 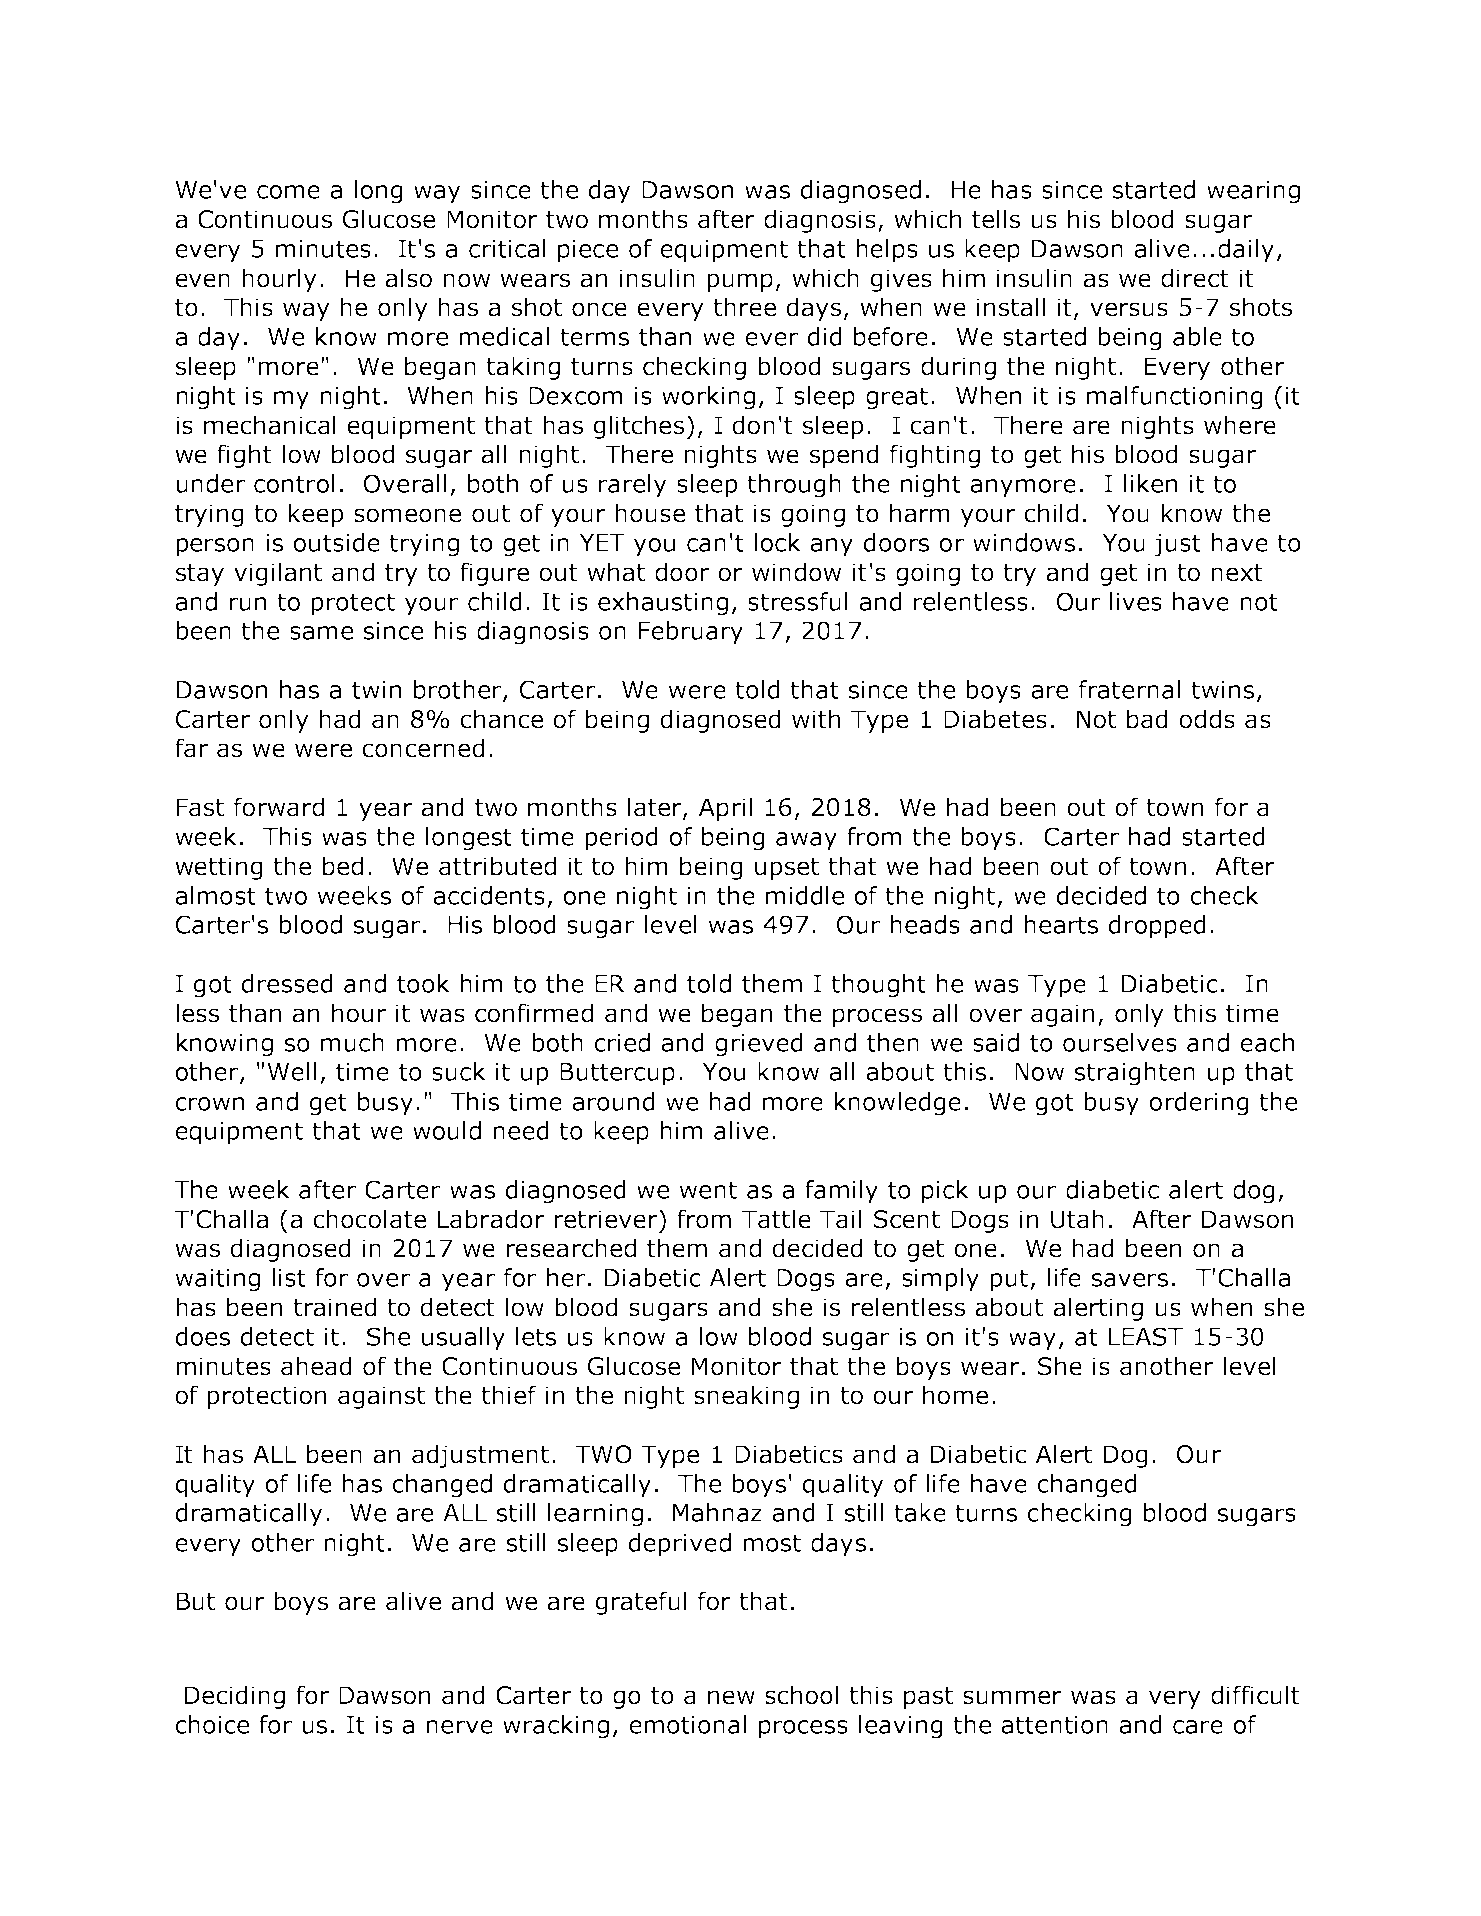 What do you see at coordinates (287, 983) in the screenshot?
I see `dressed` at bounding box center [287, 983].
